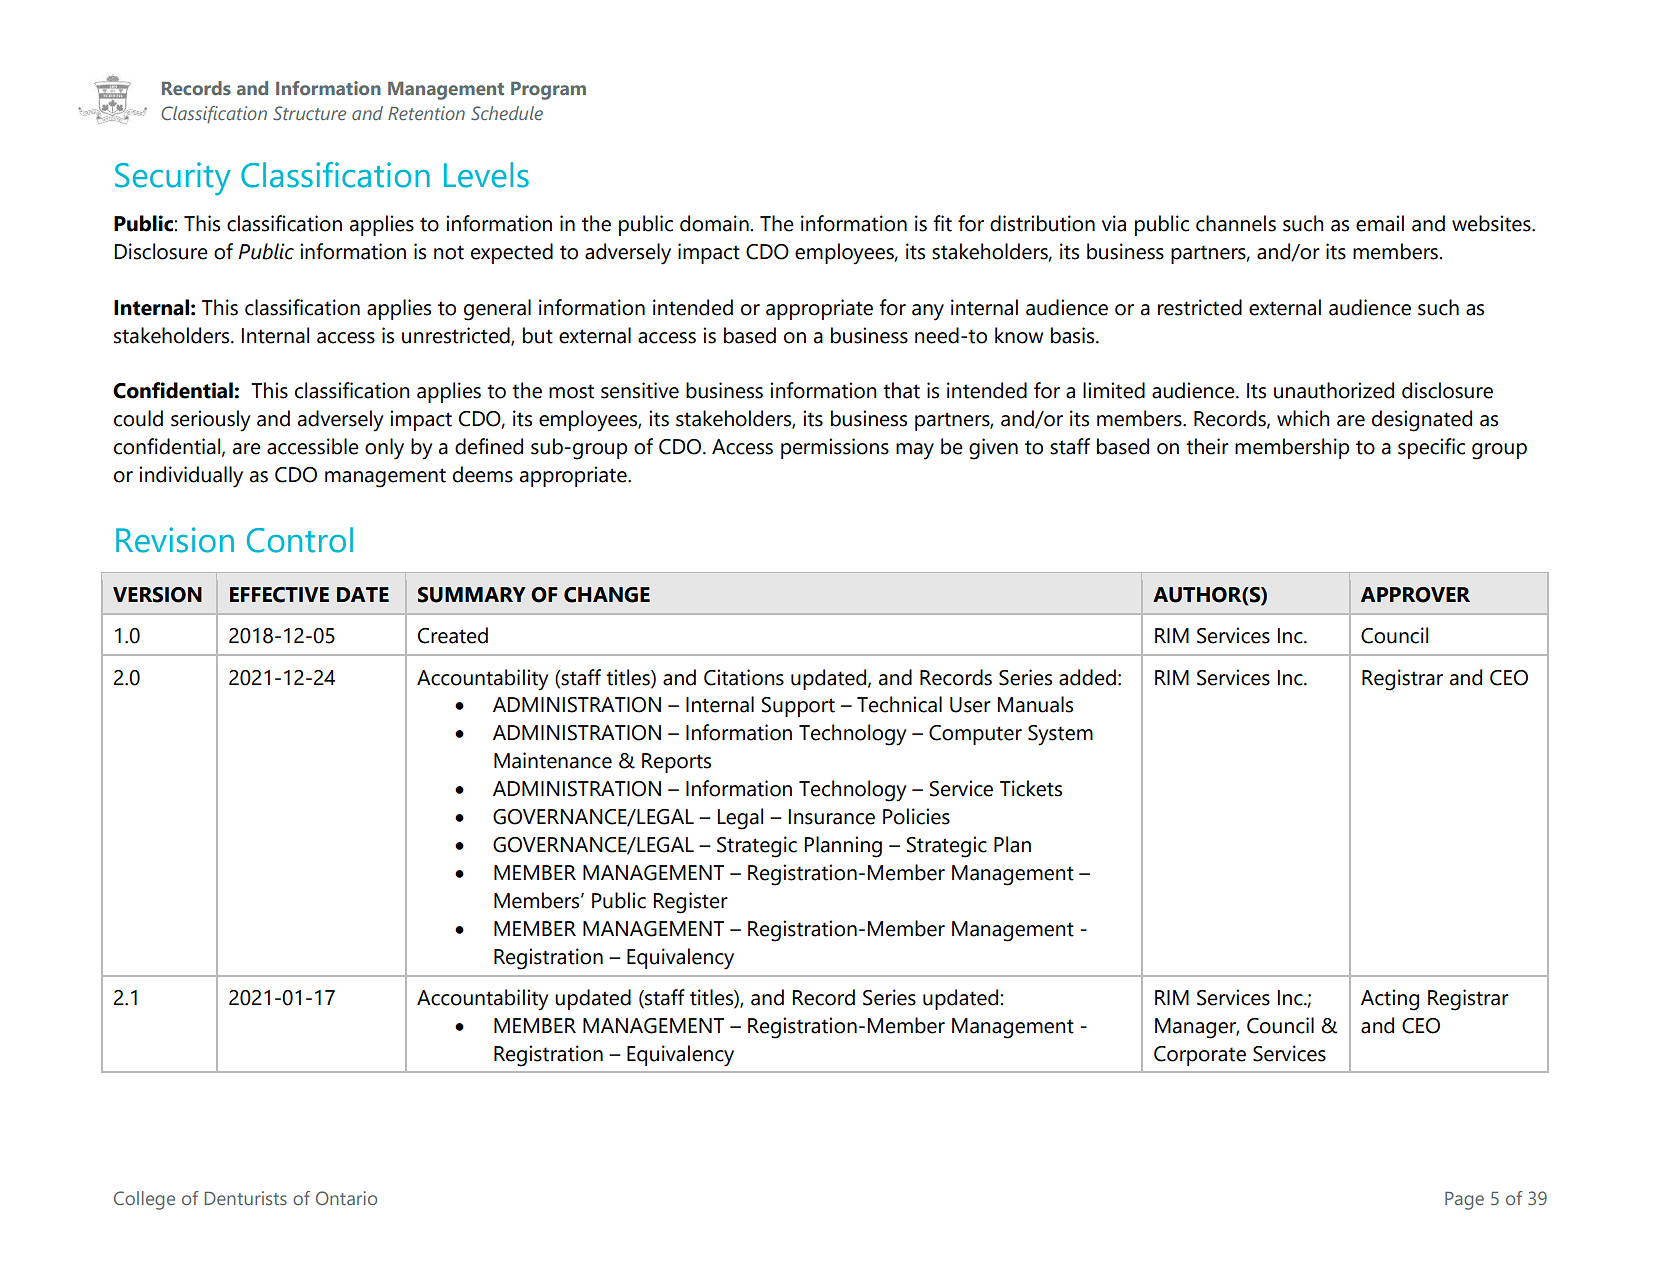 This page has width=1661, height=1284. I want to click on email, so click(1380, 223).
